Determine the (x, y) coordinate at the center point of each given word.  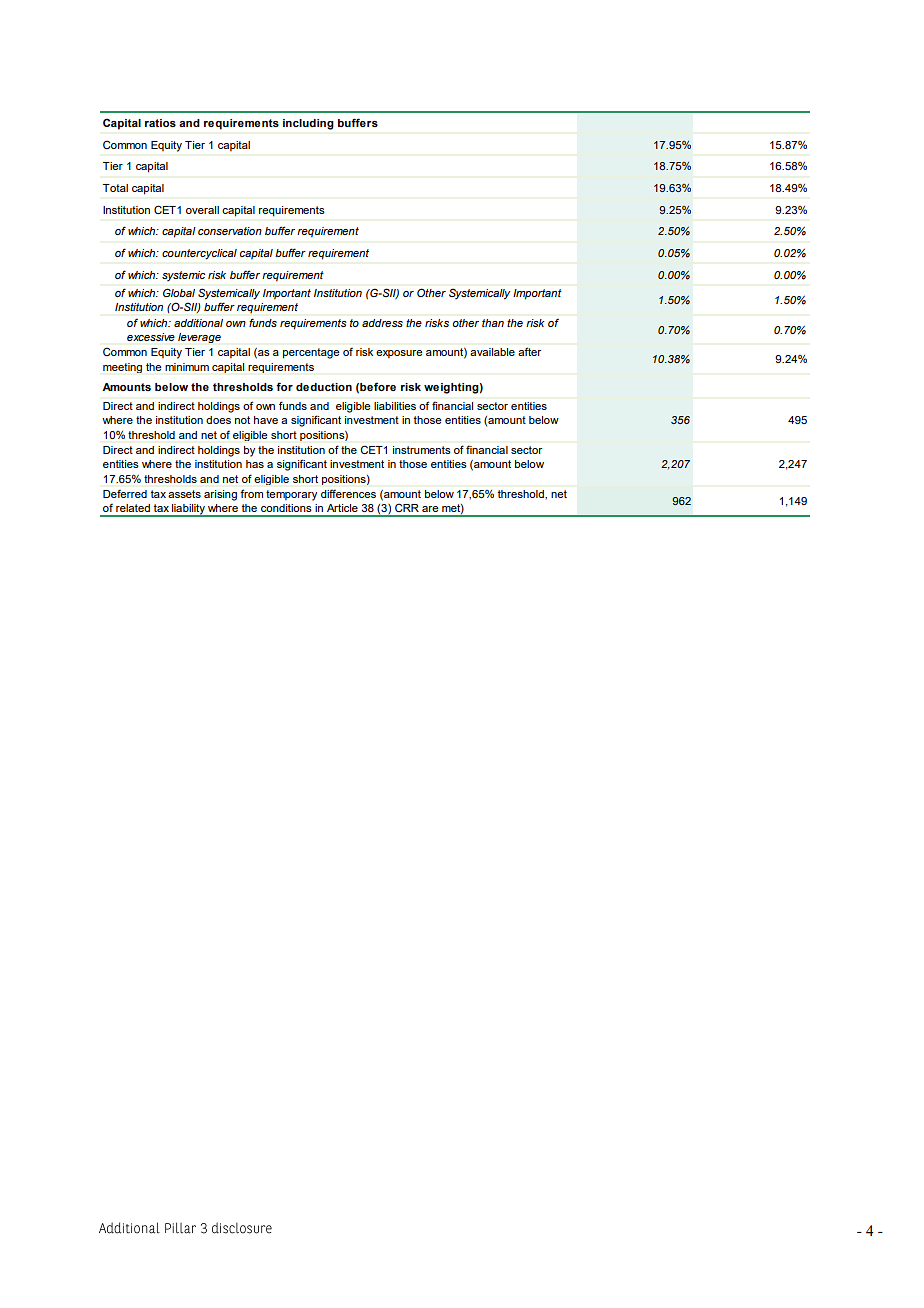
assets (184, 494)
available (492, 352)
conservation (230, 231)
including (308, 124)
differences (348, 494)
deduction (324, 387)
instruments (421, 450)
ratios (160, 123)
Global (179, 292)
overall (202, 210)
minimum (187, 367)
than (493, 323)
